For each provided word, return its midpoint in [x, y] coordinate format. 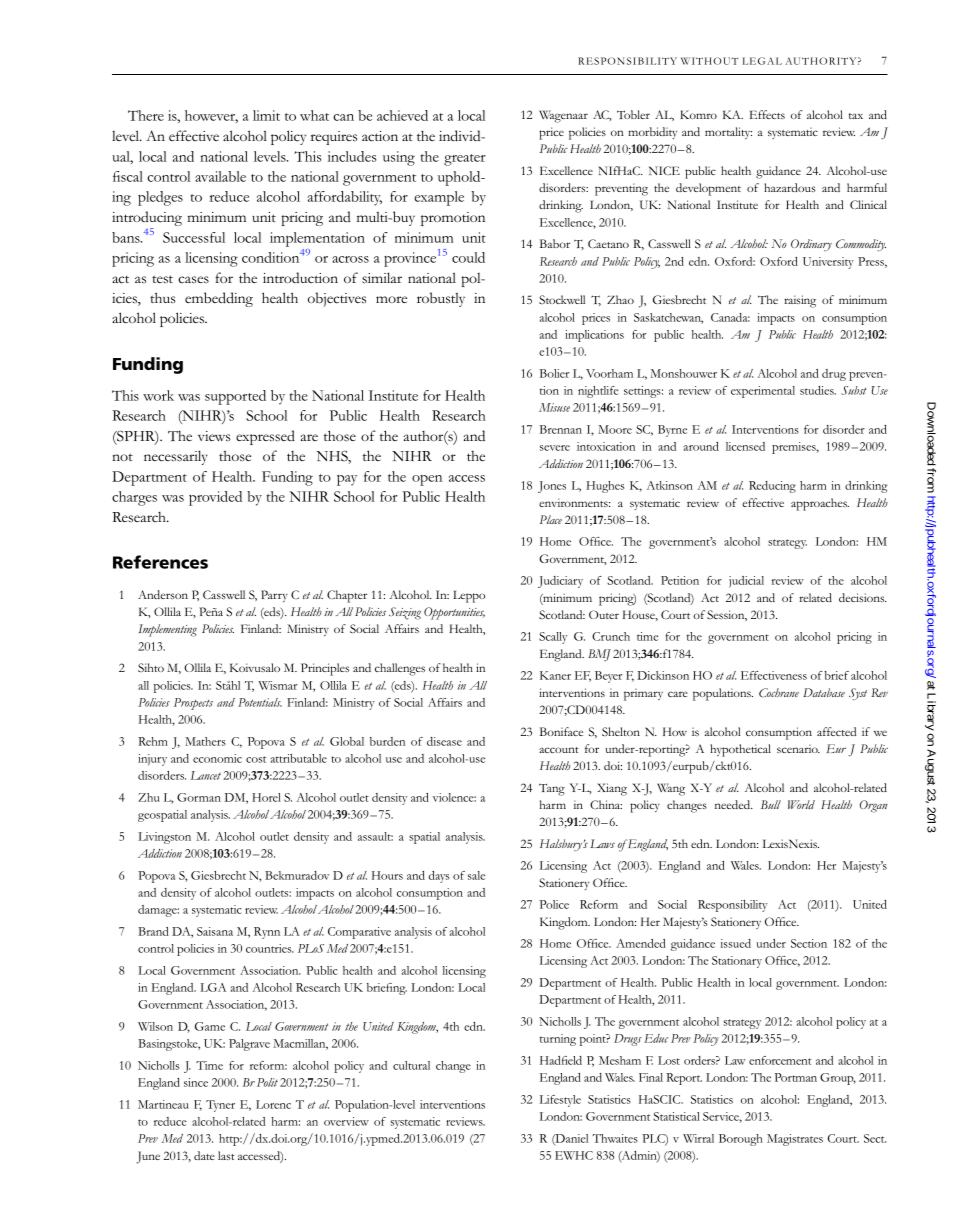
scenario [798, 749]
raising [800, 301]
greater [465, 160]
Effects [767, 114]
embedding [219, 299]
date [204, 1155]
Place [551, 519]
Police [554, 904]
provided [215, 498]
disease [444, 741]
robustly [441, 299]
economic [217, 758]
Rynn [267, 933]
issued [735, 943]
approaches [820, 504]
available [220, 176]
